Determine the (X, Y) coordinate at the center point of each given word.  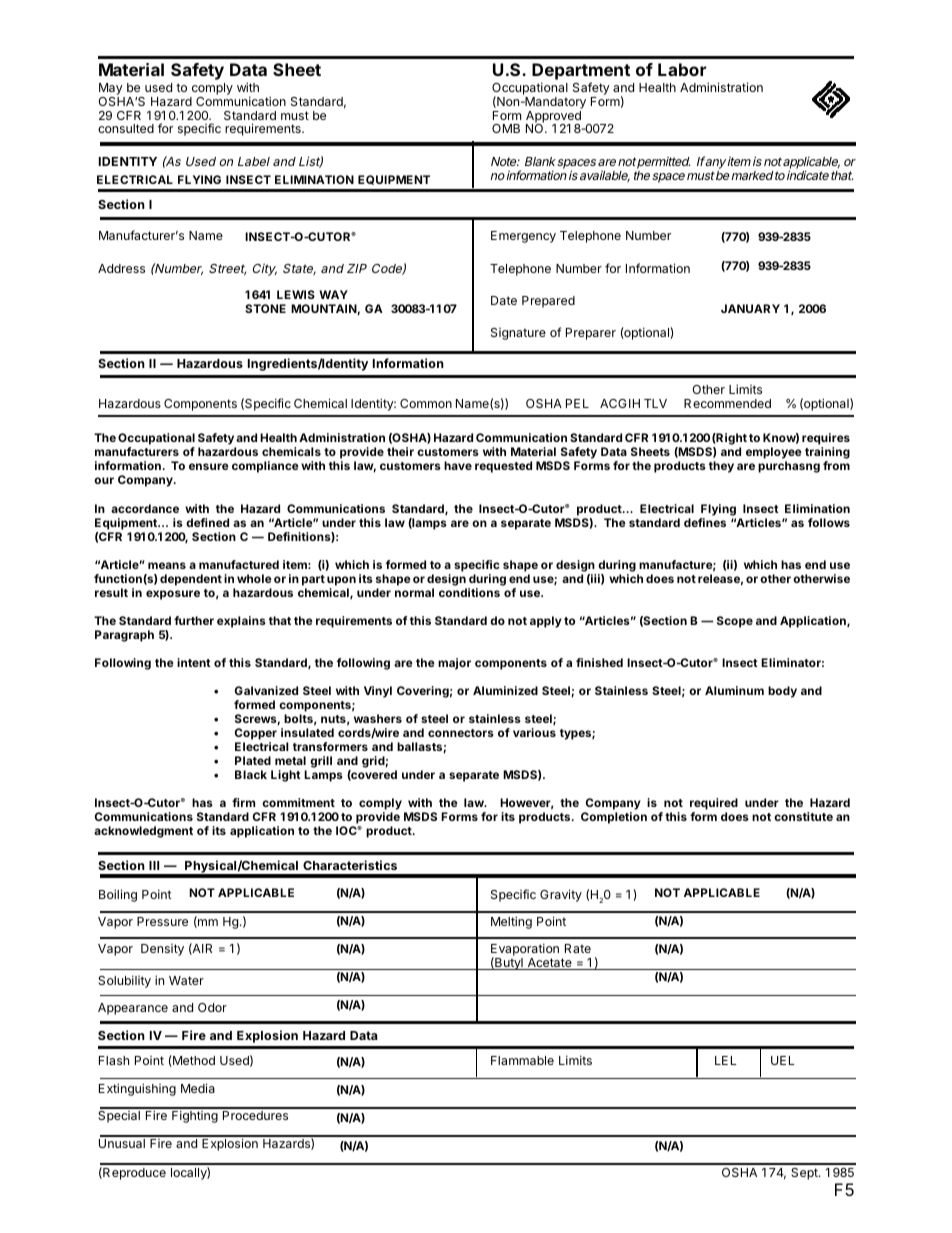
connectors (461, 733)
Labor (682, 69)
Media (198, 1088)
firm (243, 802)
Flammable (522, 1060)
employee (774, 454)
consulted (126, 128)
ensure (209, 466)
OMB (506, 128)
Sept (805, 1174)
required (714, 804)
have (458, 465)
